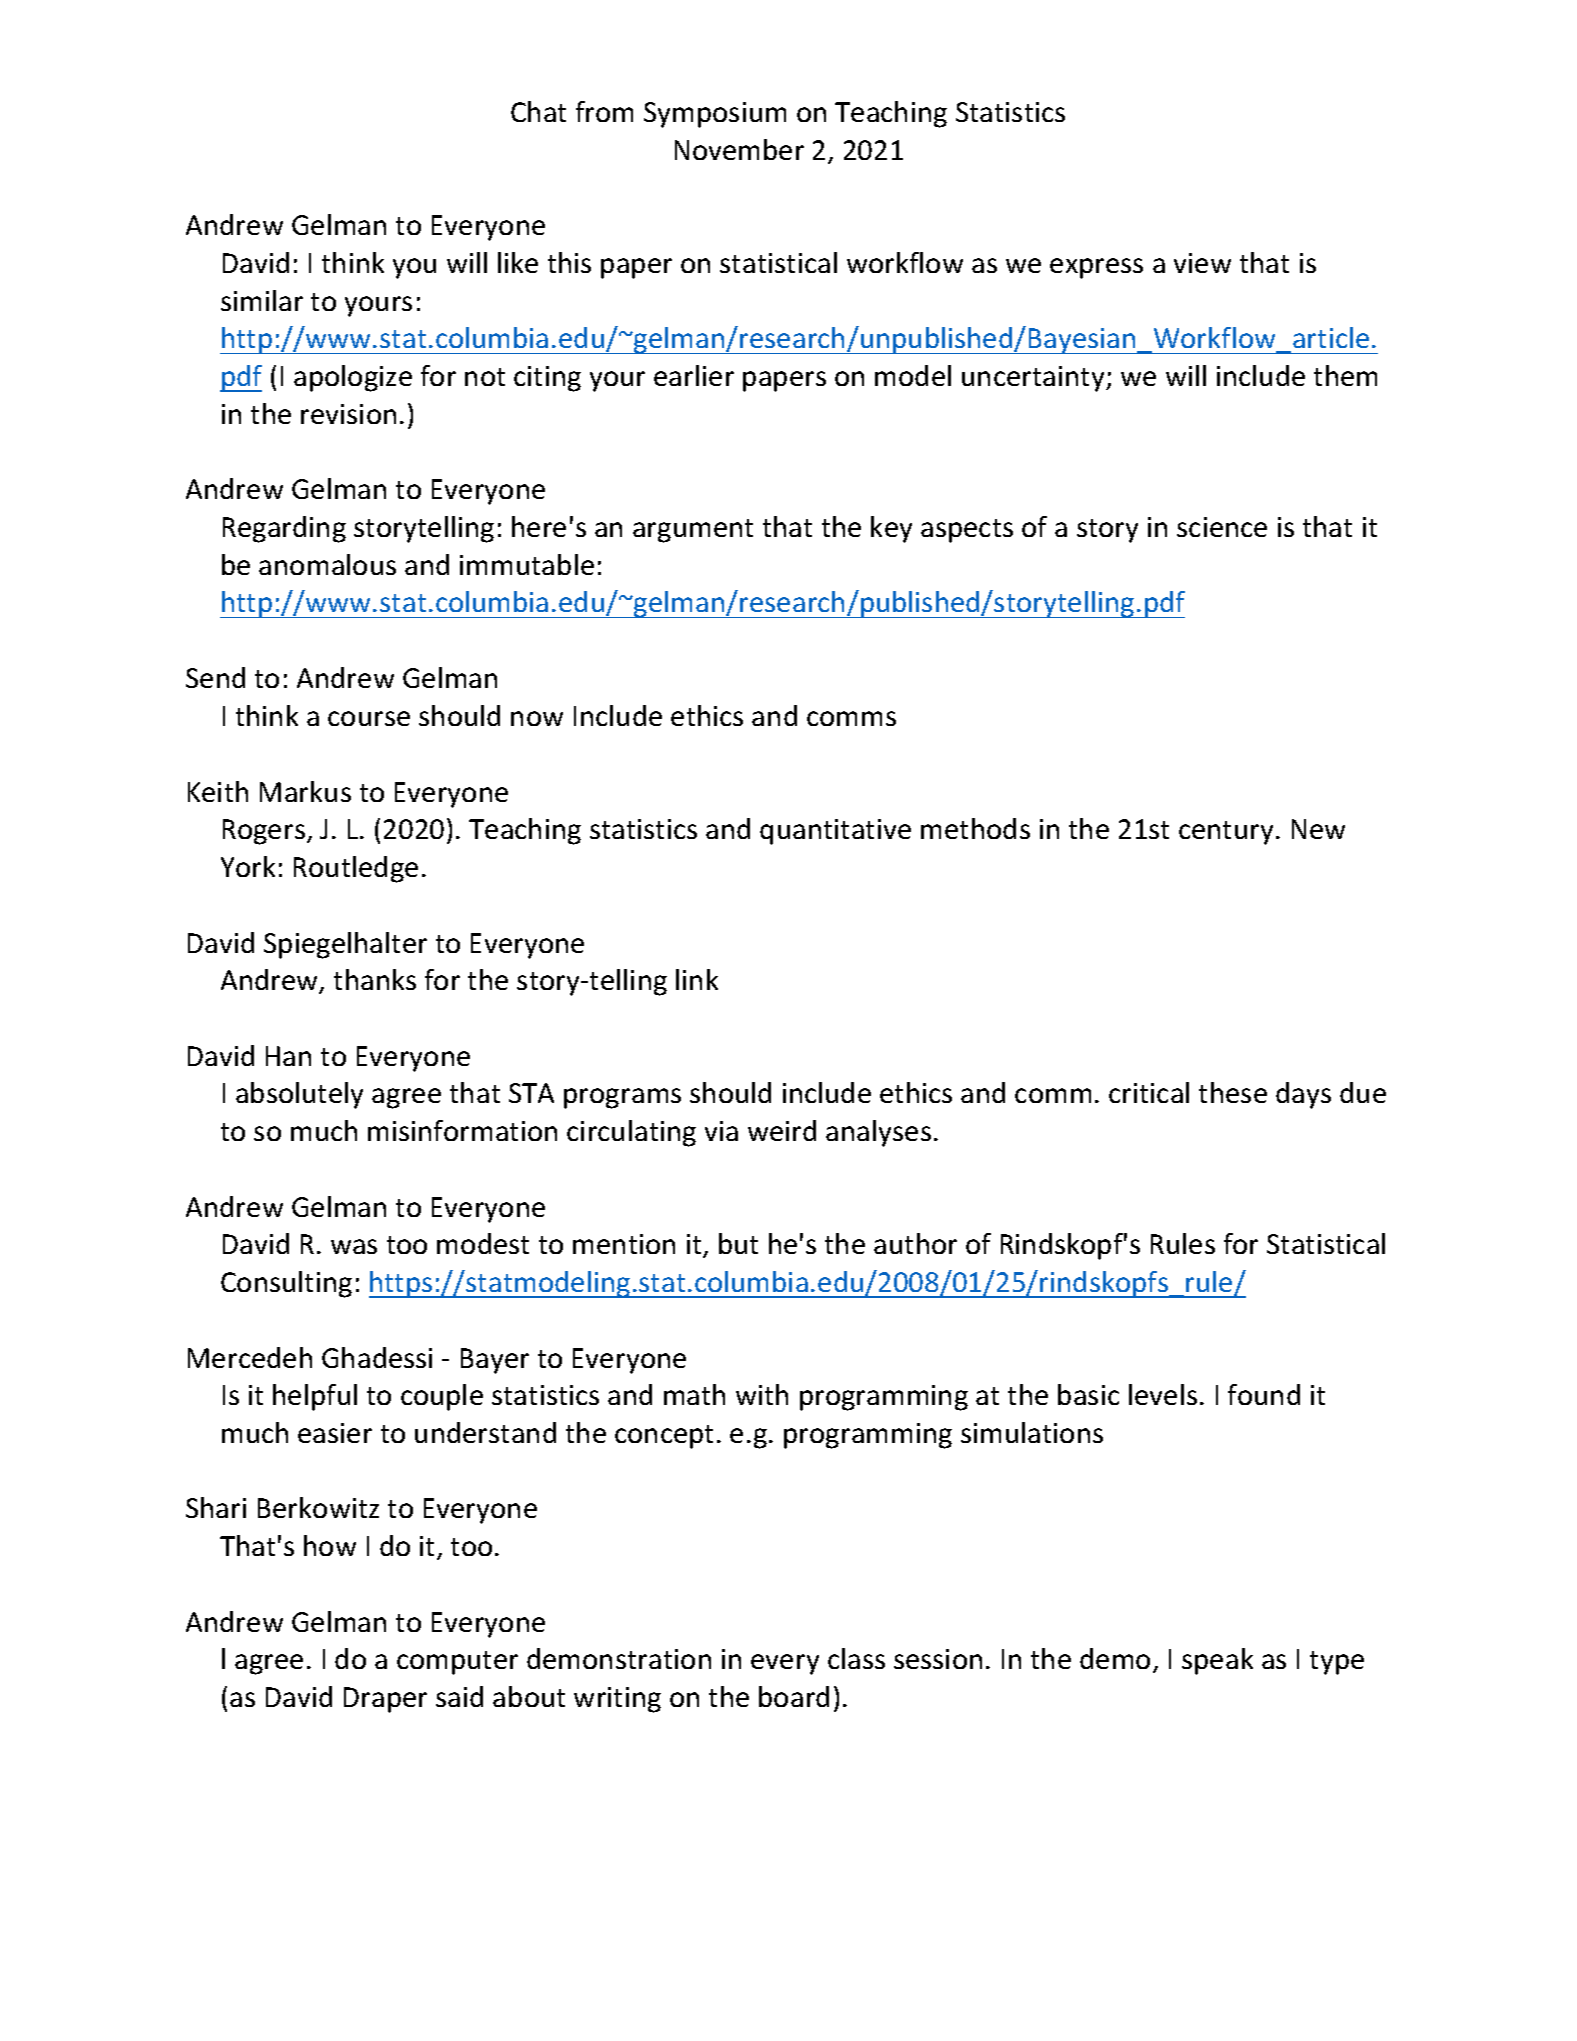 This document has height=2041, width=1577. What do you see at coordinates (1202, 263) in the document?
I see `view` at bounding box center [1202, 263].
